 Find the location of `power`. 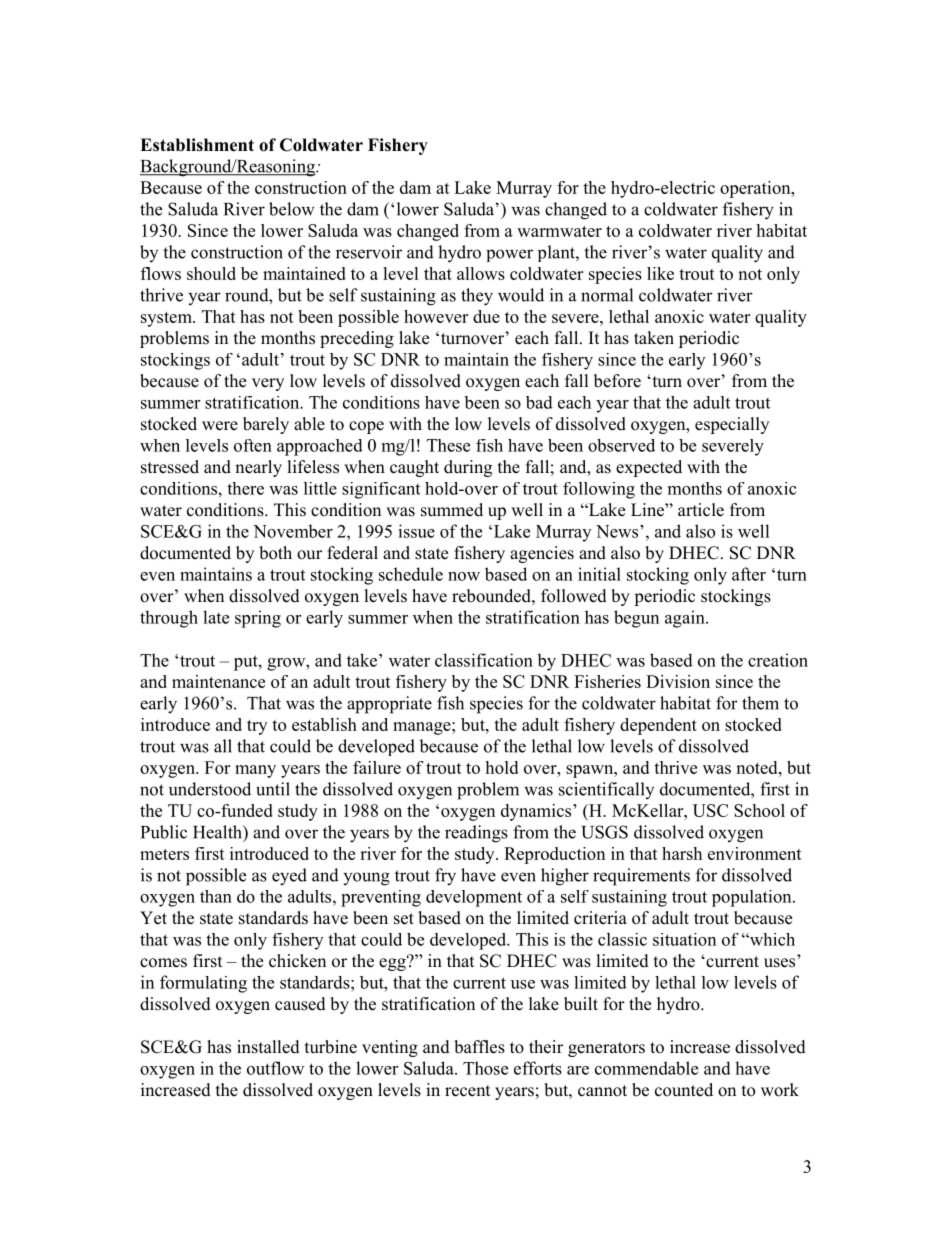

power is located at coordinates (509, 255).
